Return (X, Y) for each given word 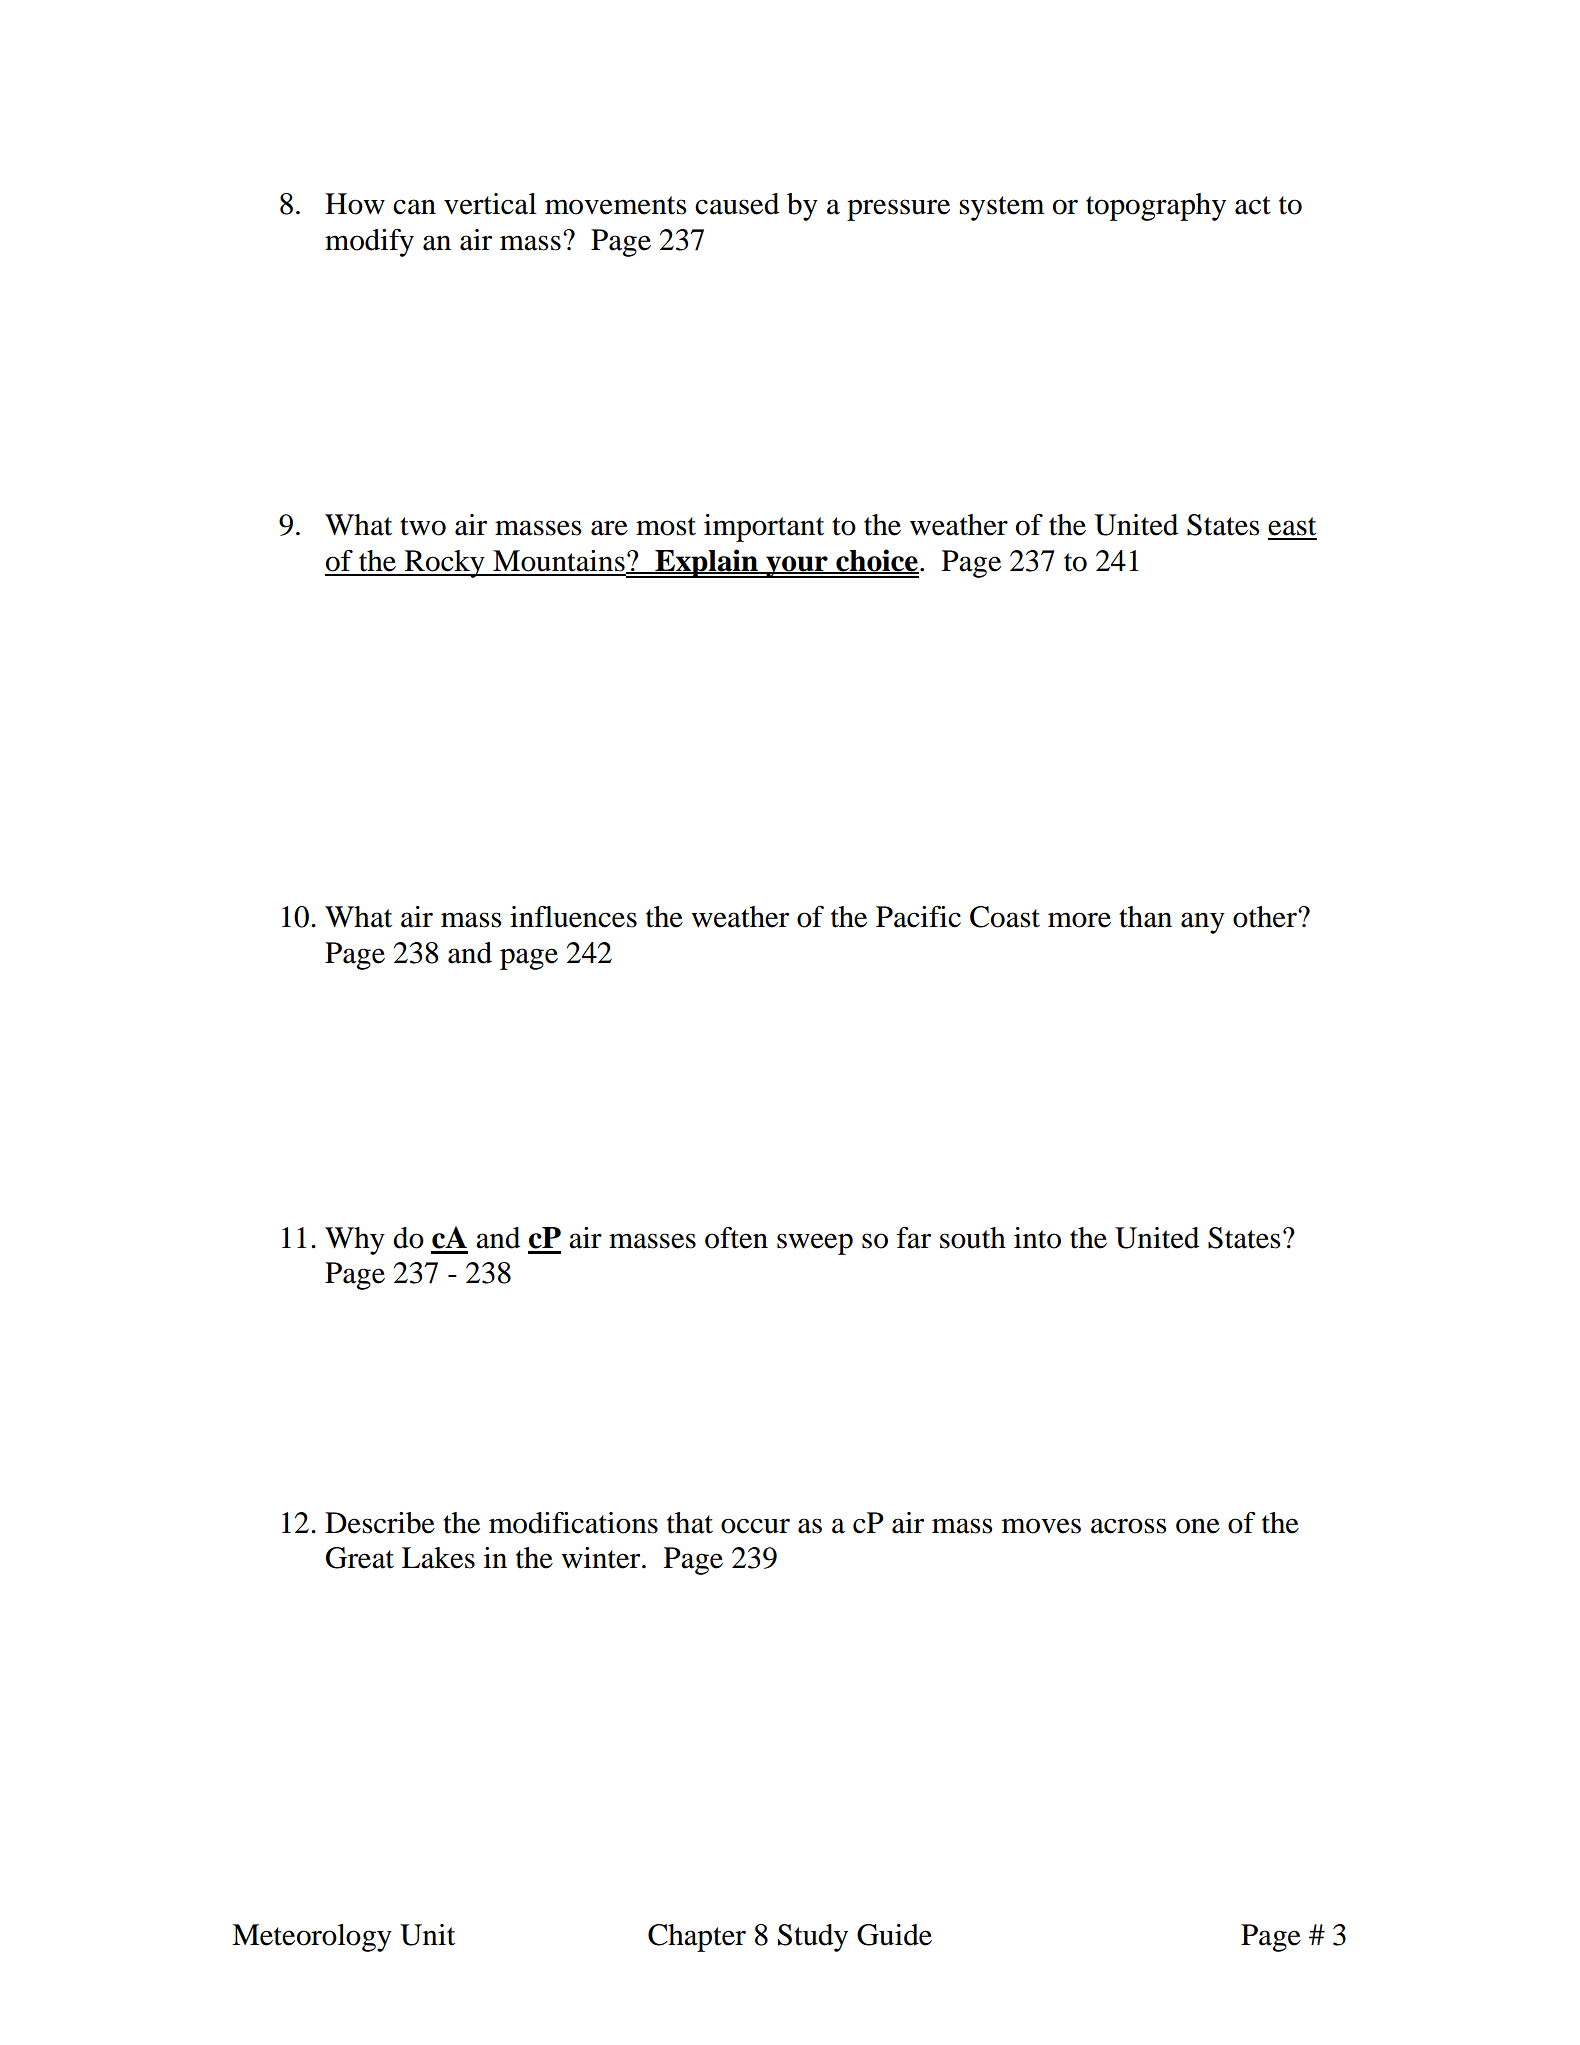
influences (573, 917)
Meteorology (312, 1938)
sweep (815, 1244)
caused (737, 204)
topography (1156, 207)
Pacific (918, 917)
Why (355, 1241)
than (1145, 917)
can (414, 207)
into (1037, 1238)
